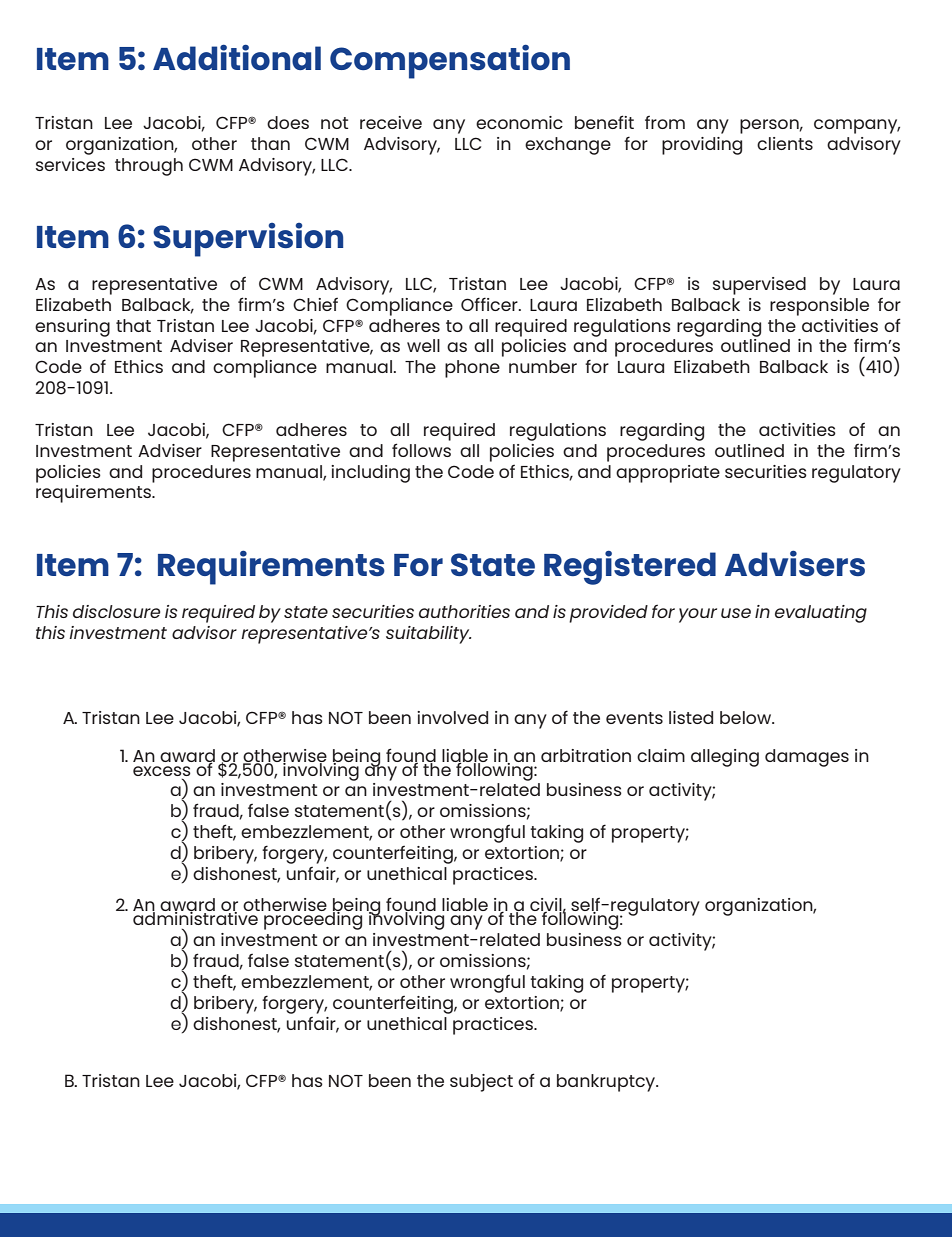  What do you see at coordinates (133, 325) in the screenshot?
I see `that` at bounding box center [133, 325].
